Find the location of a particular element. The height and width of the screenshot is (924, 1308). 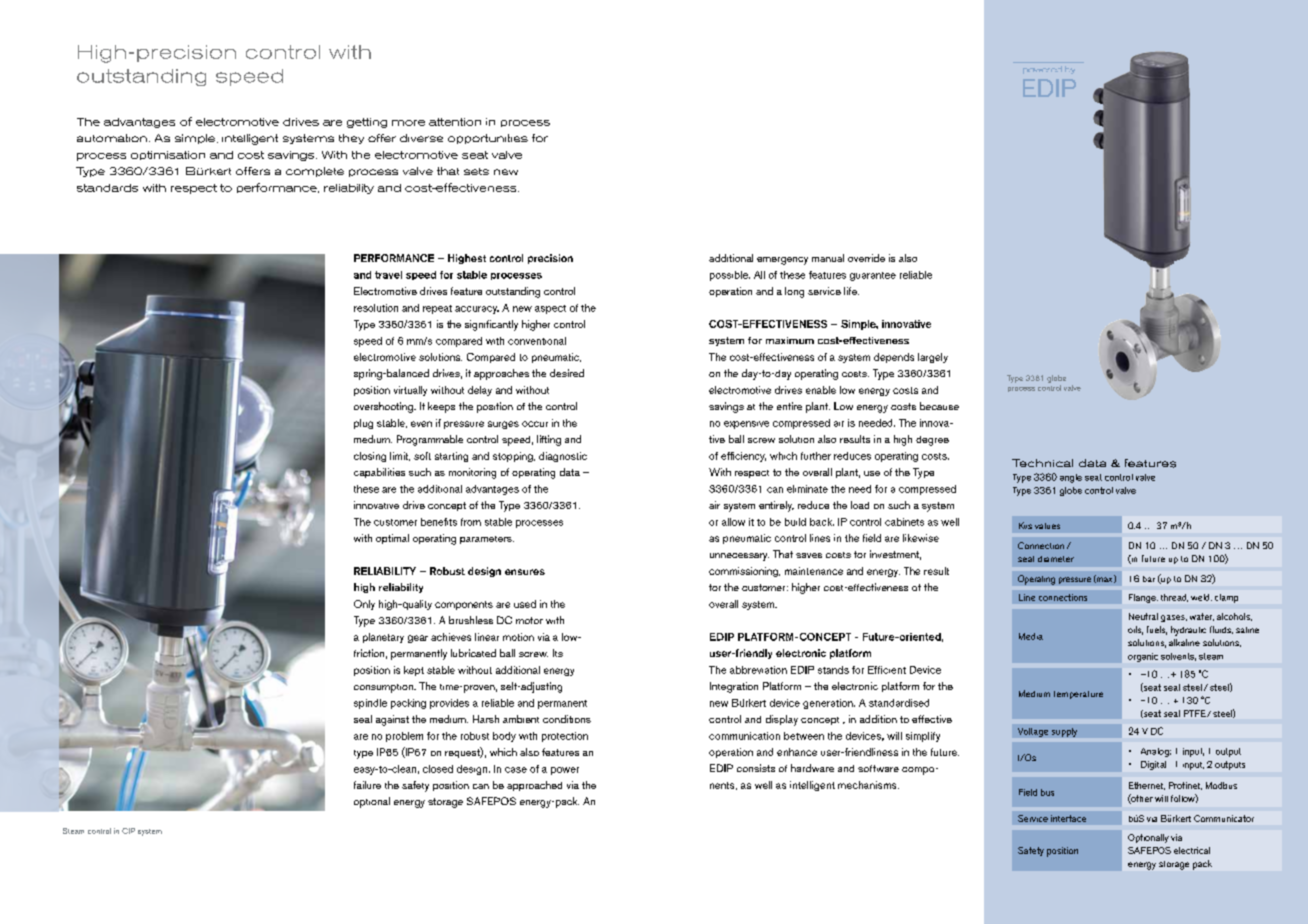

efficiency is located at coordinates (743, 457).
